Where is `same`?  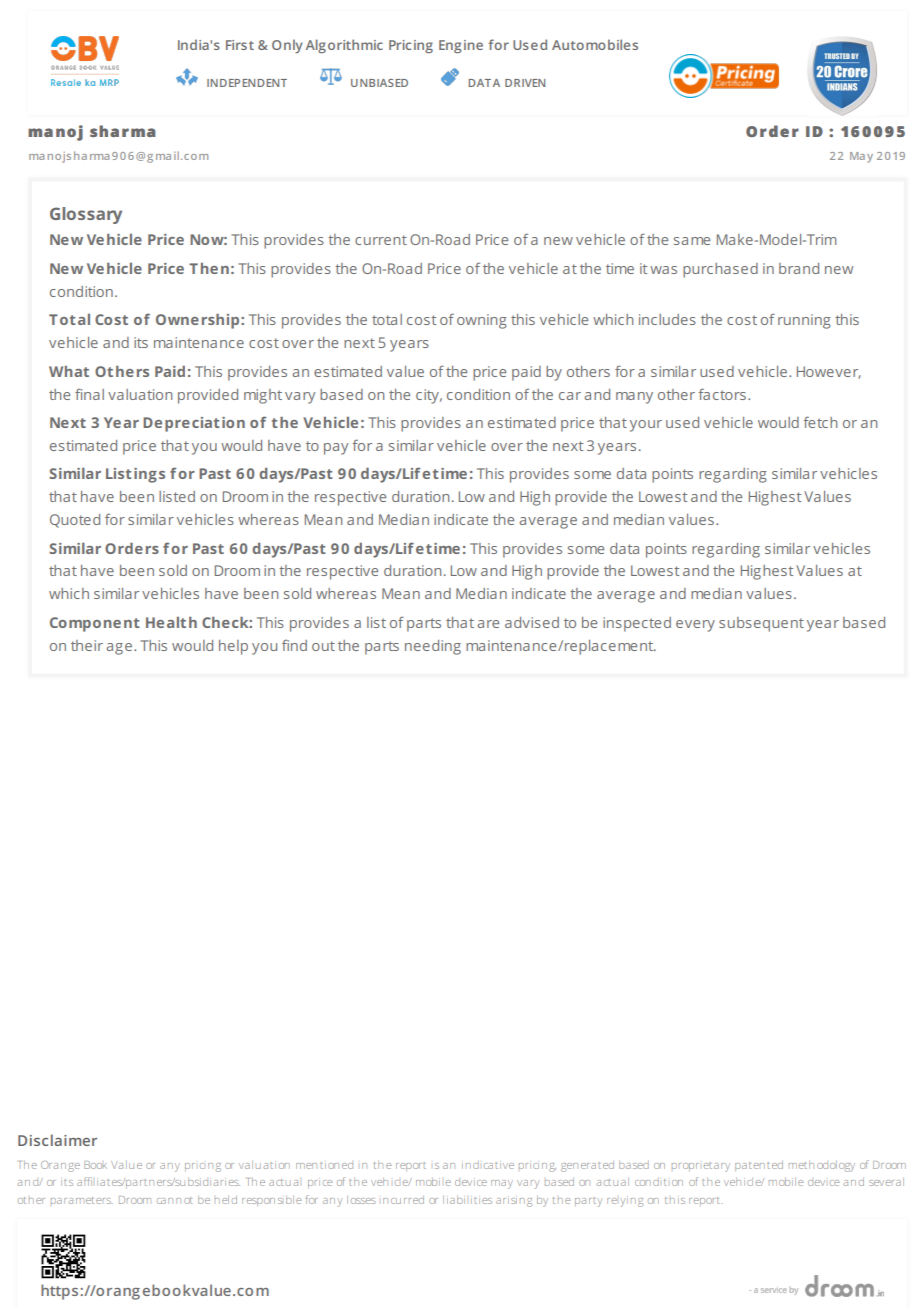
same is located at coordinates (692, 241).
